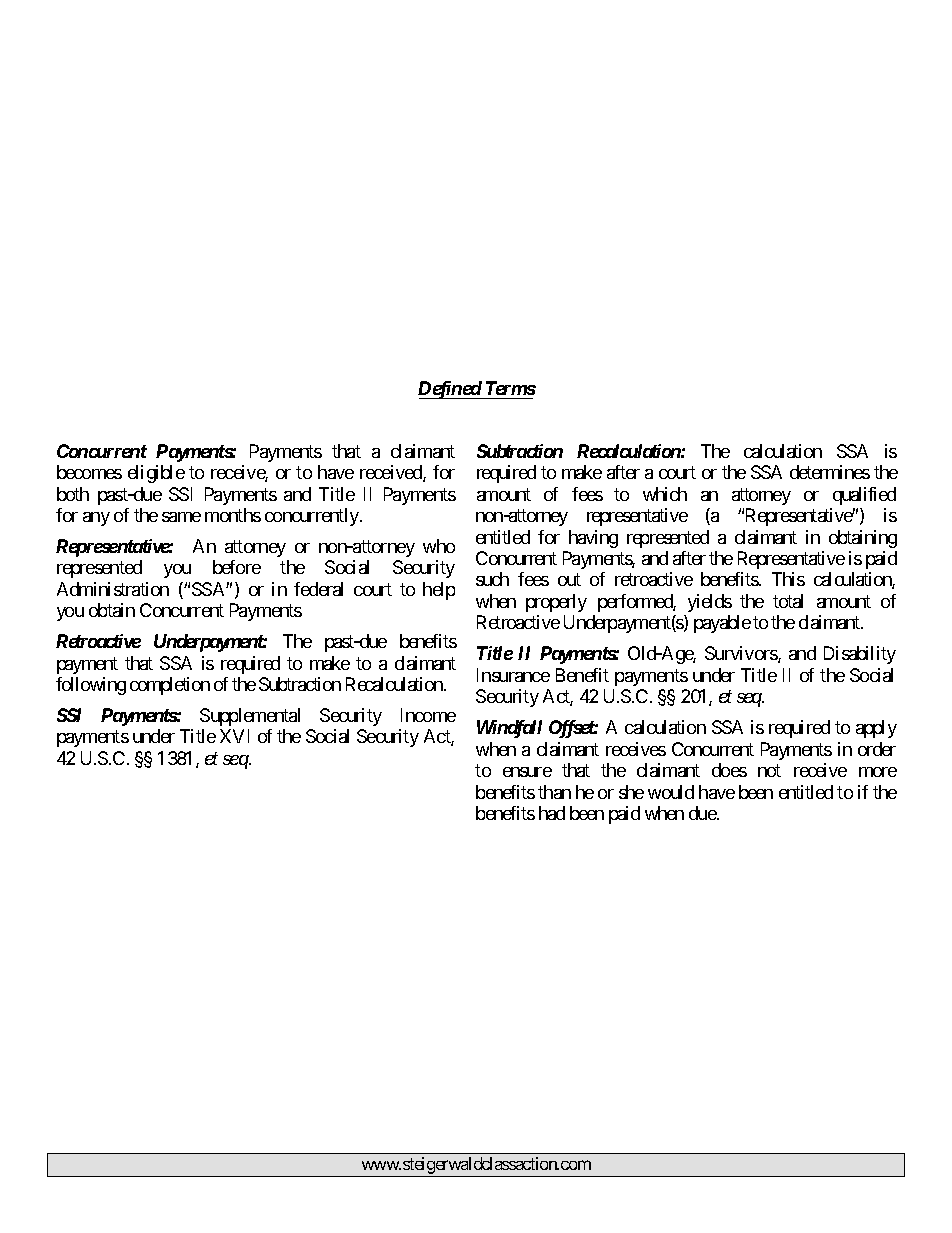 The height and width of the page is (1233, 952). Describe the element at coordinates (665, 494) in the page. I see `which` at that location.
